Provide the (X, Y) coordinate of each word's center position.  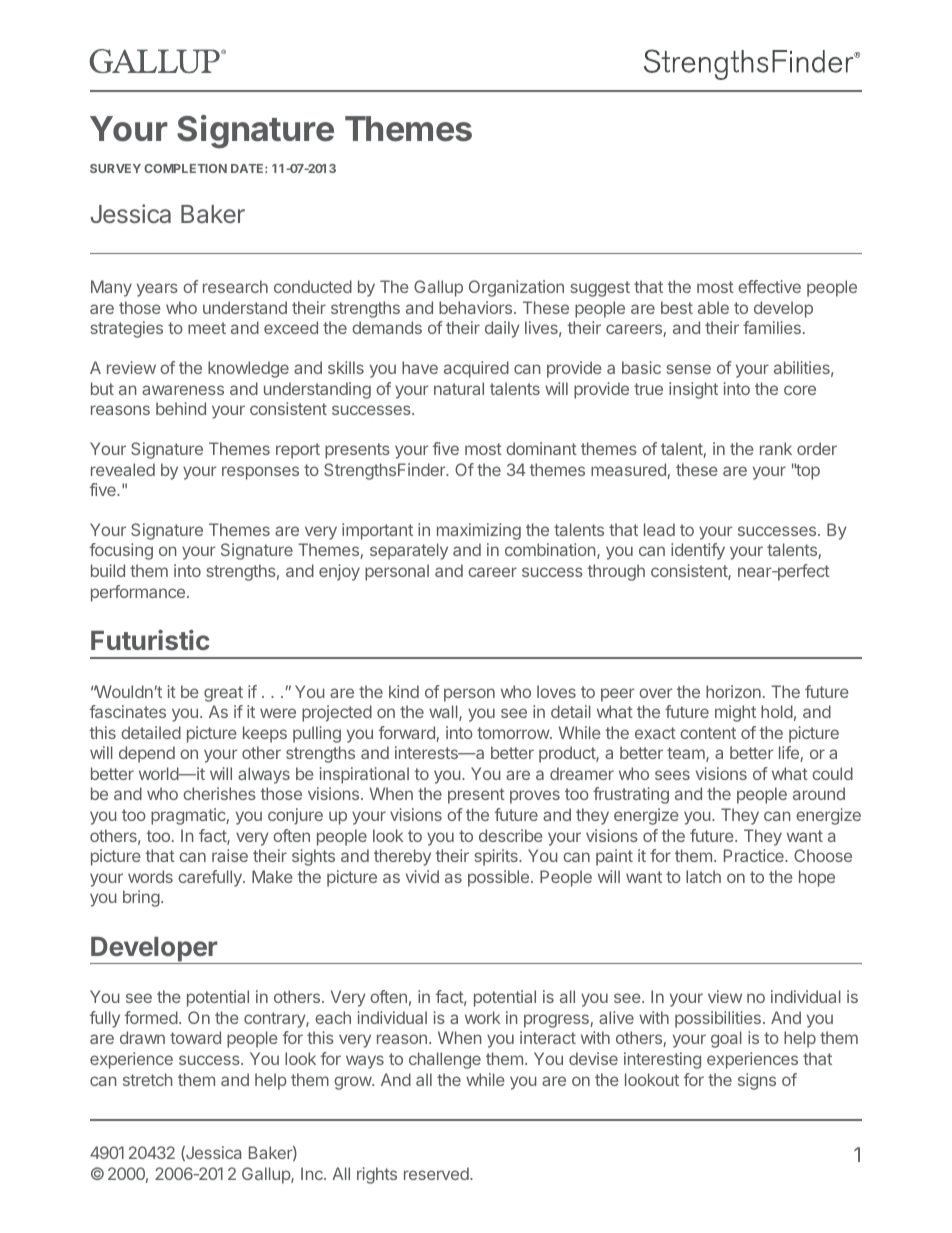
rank (776, 448)
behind (181, 408)
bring (141, 898)
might (735, 713)
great (223, 694)
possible (498, 878)
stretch (148, 1079)
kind (404, 691)
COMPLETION (185, 168)
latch (703, 876)
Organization (516, 288)
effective (769, 286)
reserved (437, 1173)
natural (459, 388)
